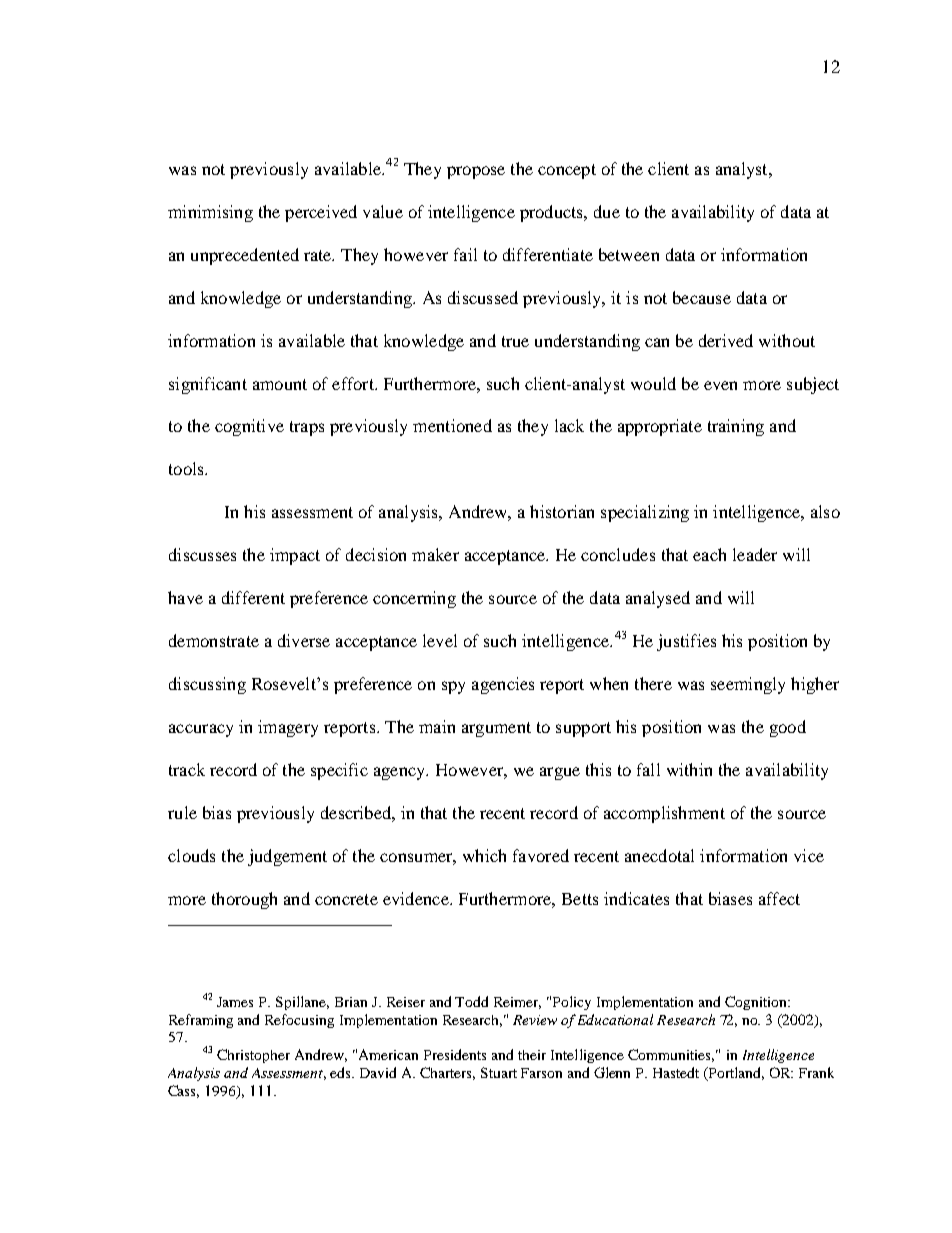 Image resolution: width=952 pixels, height=1233 pixels. Describe the element at coordinates (210, 213) in the screenshot. I see `minimising` at that location.
